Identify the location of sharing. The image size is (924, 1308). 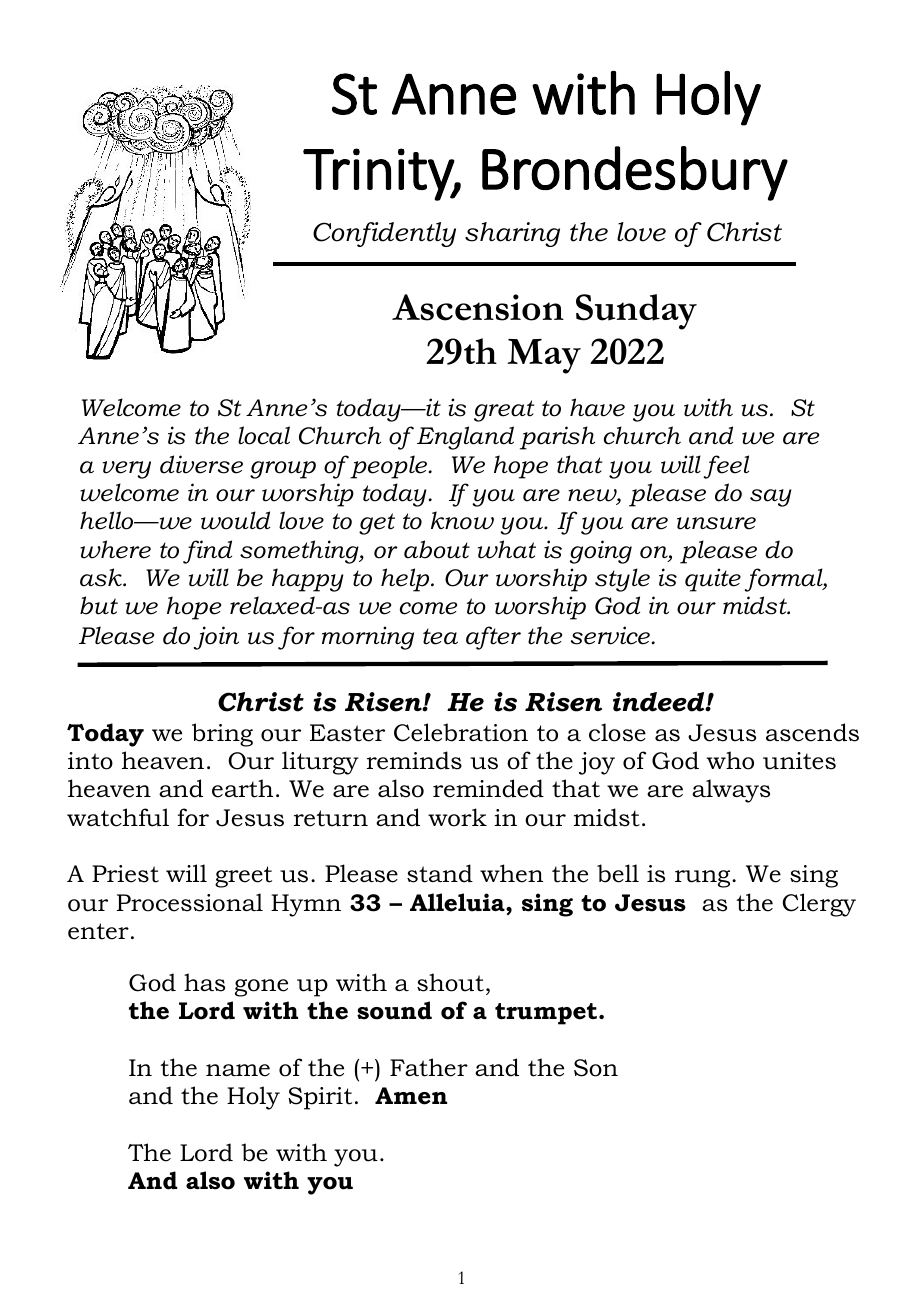
(512, 234).
